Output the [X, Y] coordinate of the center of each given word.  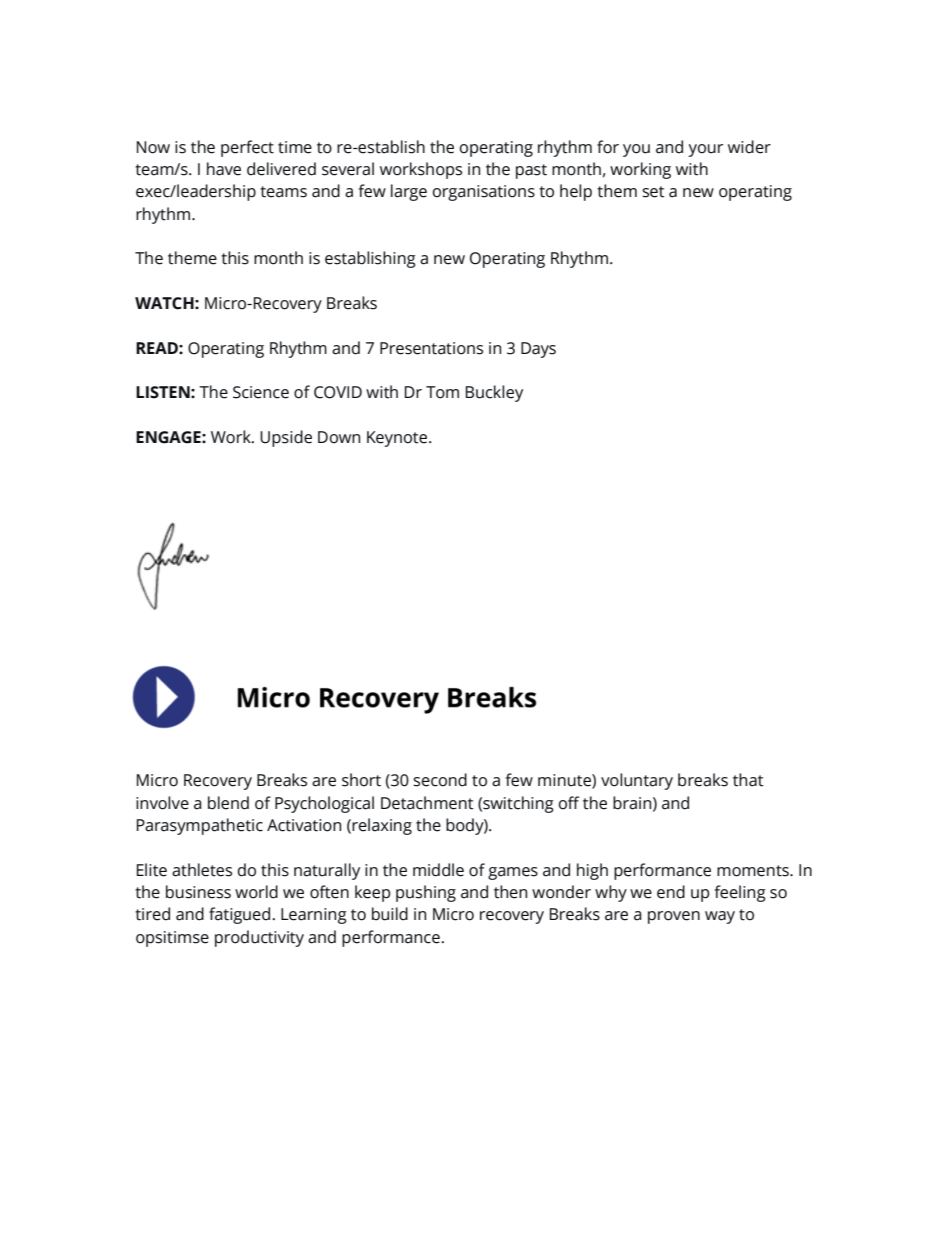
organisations [484, 193]
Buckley [494, 393]
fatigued [239, 915]
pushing [426, 893]
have [224, 169]
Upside [286, 438]
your [705, 150]
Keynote [398, 439]
